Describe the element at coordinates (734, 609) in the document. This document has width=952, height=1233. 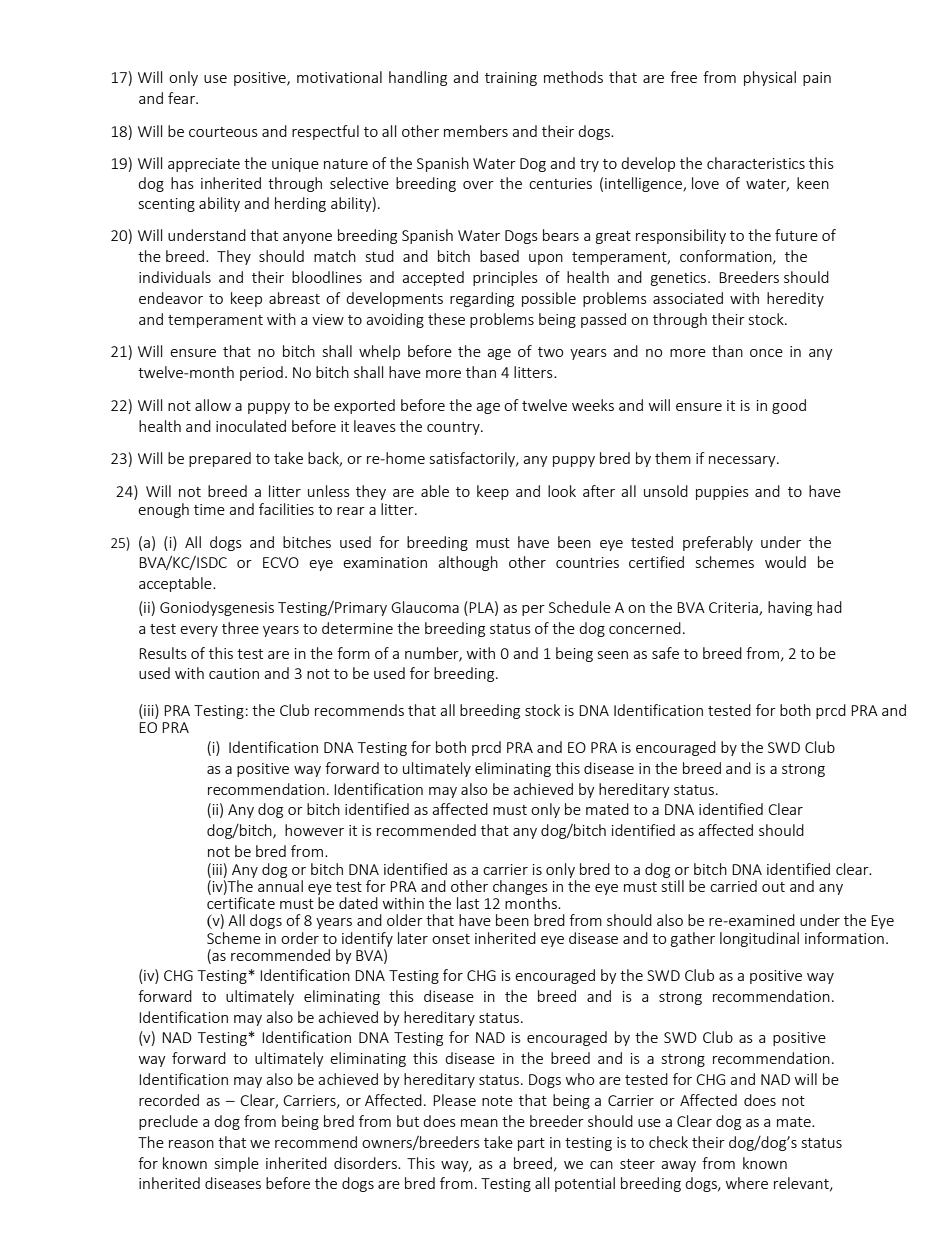
I see `Criteria` at that location.
